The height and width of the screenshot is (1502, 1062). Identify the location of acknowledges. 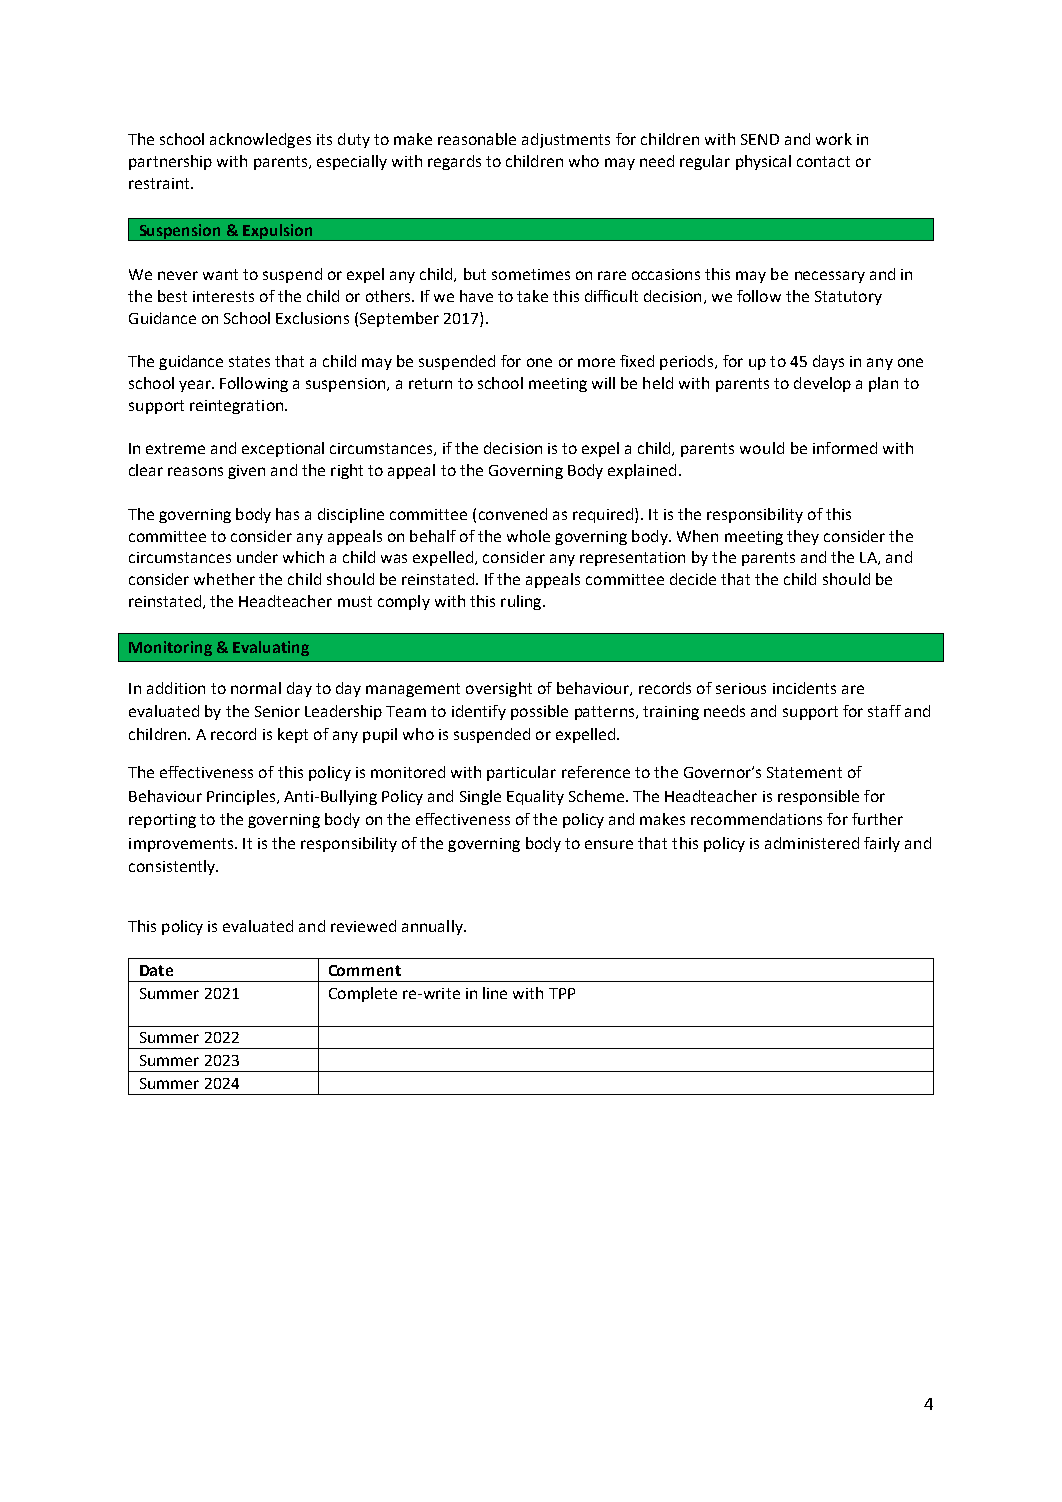
(260, 140).
